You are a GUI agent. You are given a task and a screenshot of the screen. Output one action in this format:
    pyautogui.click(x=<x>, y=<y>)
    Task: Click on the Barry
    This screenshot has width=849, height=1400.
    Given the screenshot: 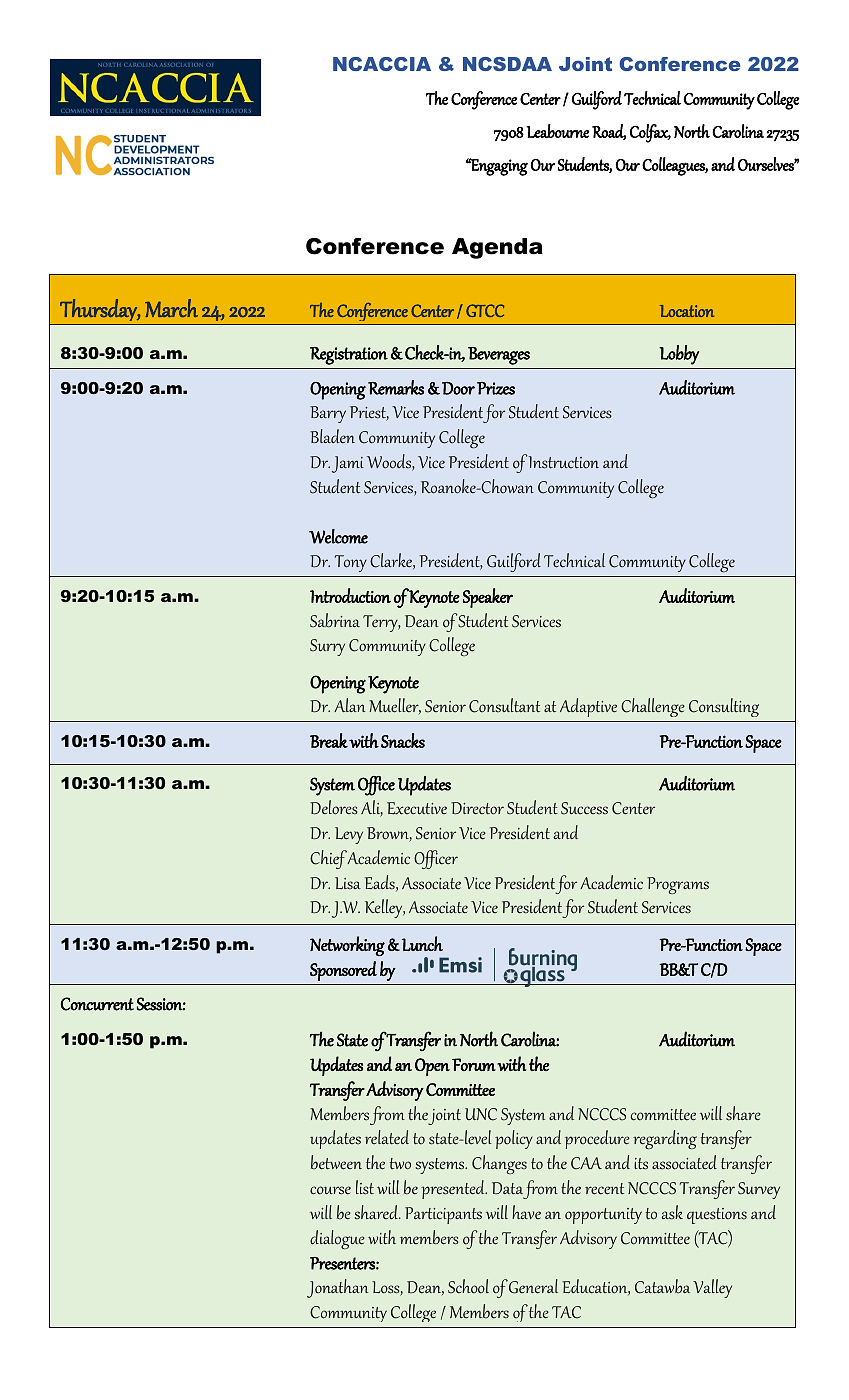 What is the action you would take?
    pyautogui.click(x=328, y=414)
